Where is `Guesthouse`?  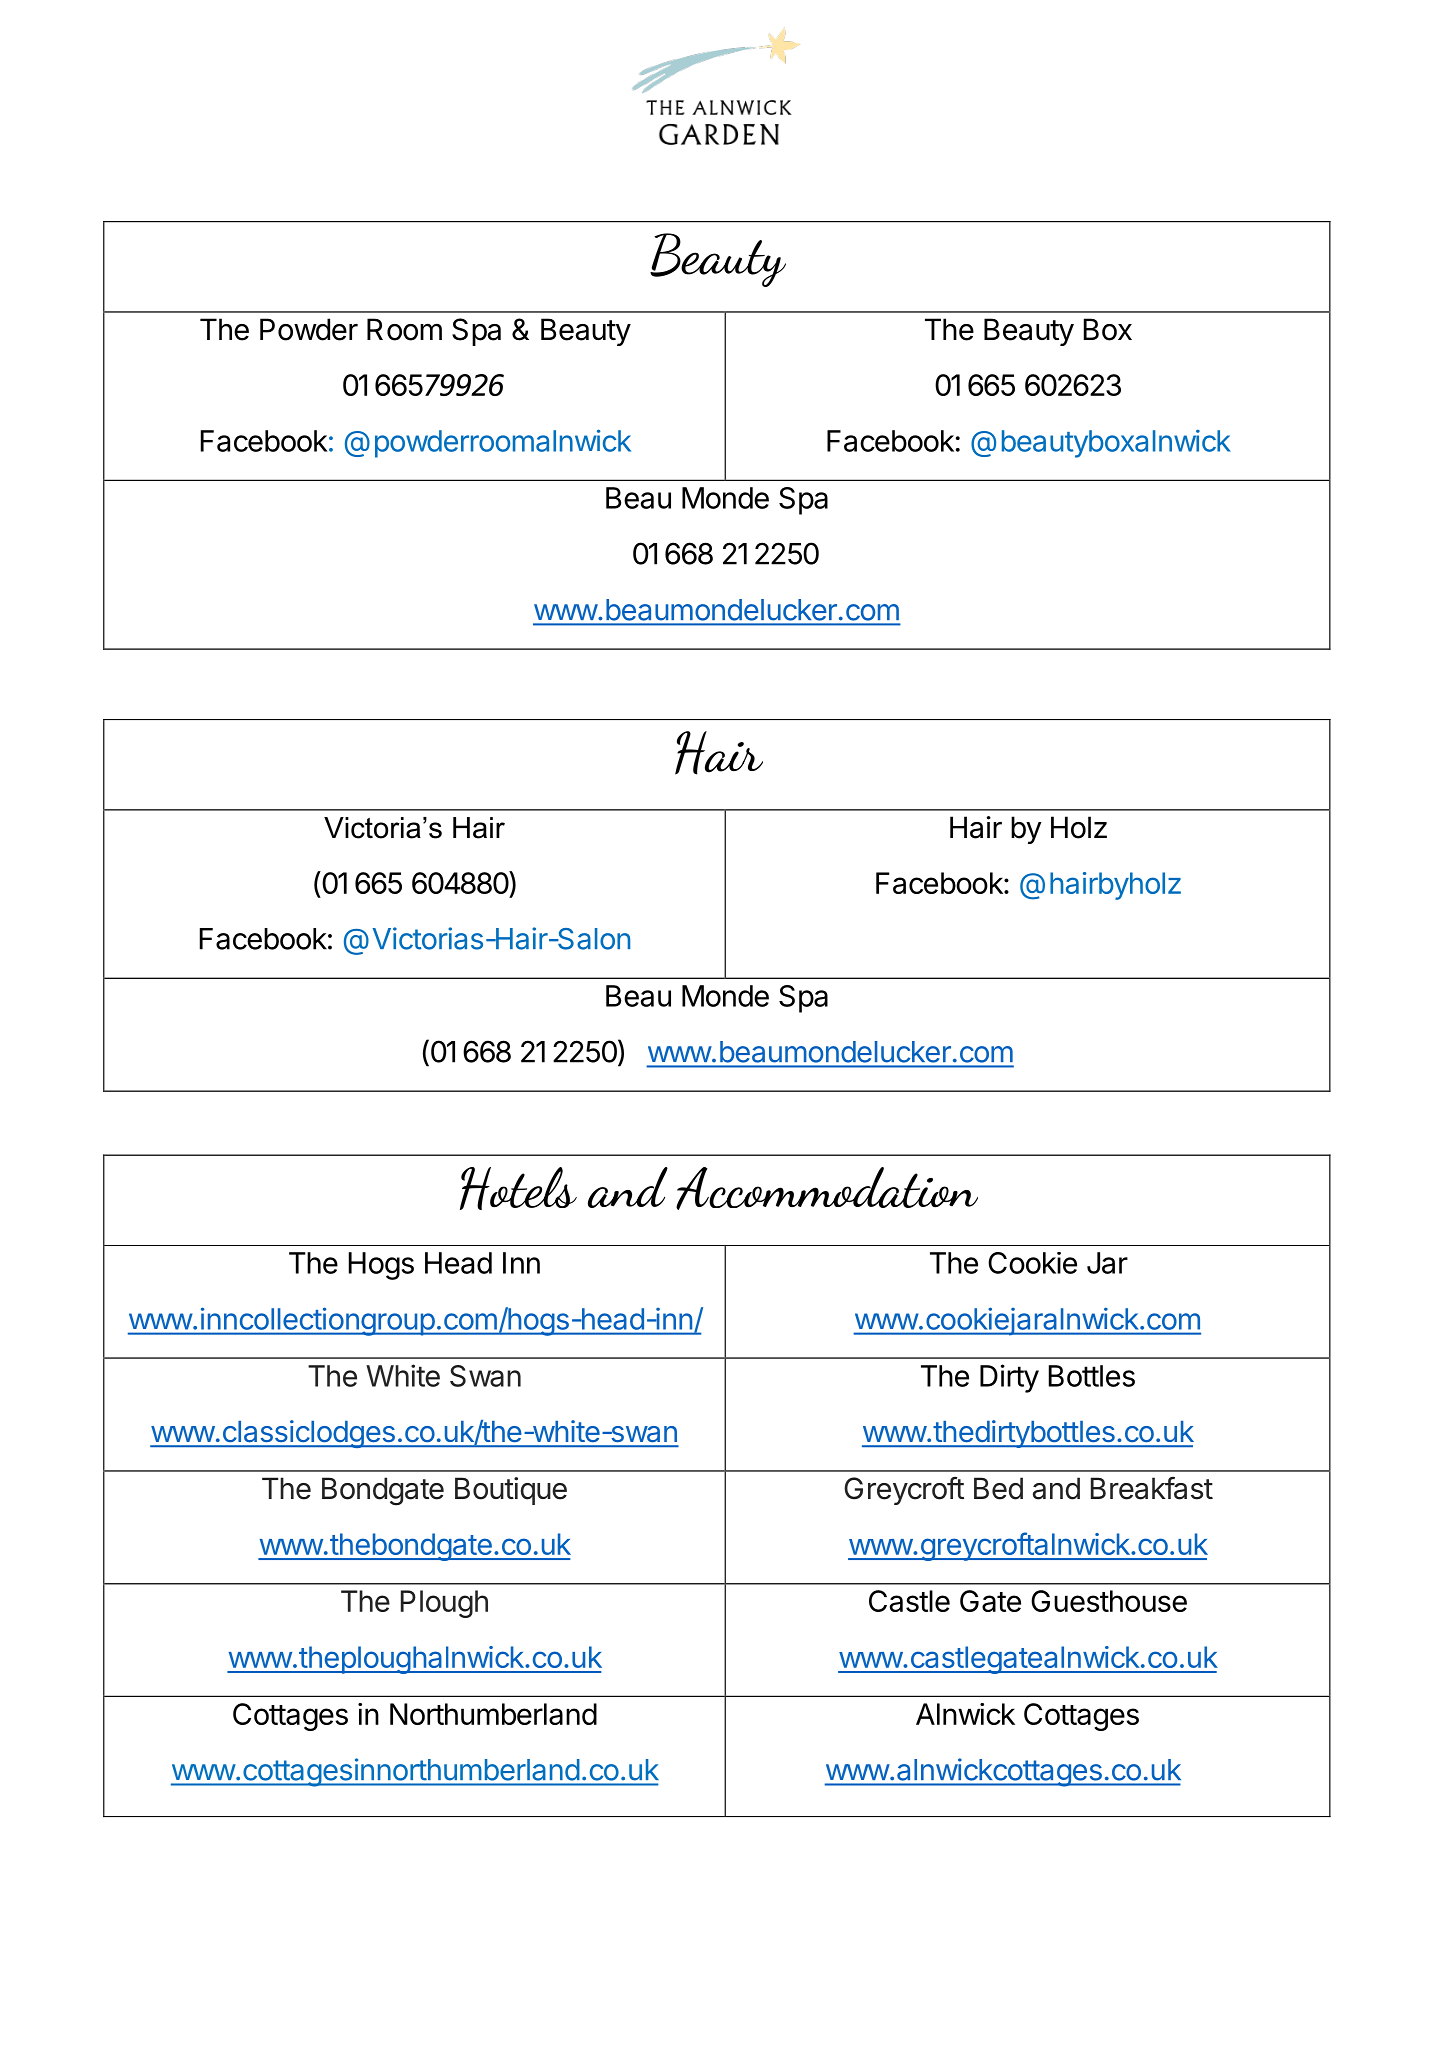
Guesthouse is located at coordinates (1109, 1601).
